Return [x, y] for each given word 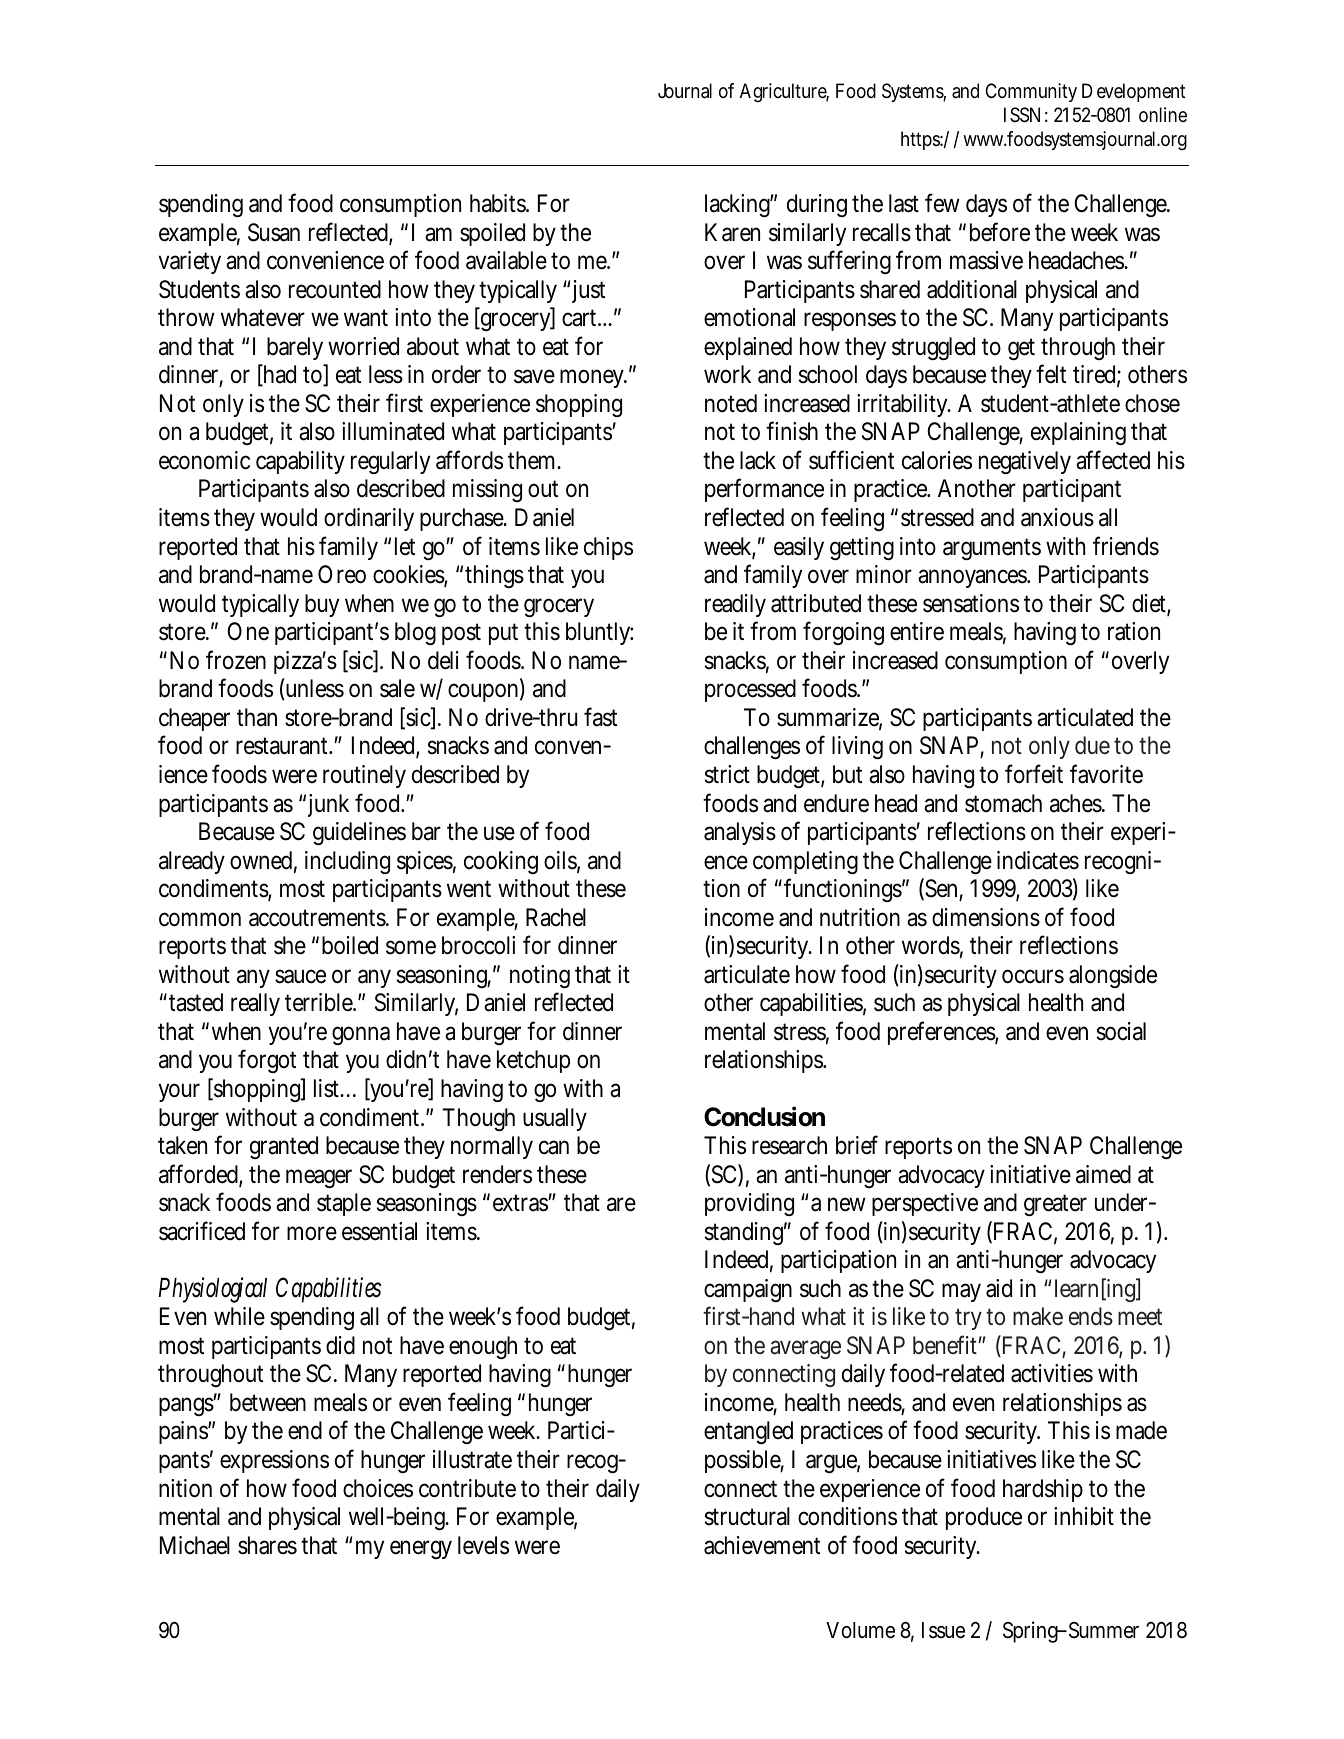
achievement [762, 1545]
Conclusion [764, 1116]
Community [1031, 92]
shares [267, 1545]
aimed [1103, 1174]
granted [284, 1147]
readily [735, 605]
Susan [274, 232]
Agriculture [784, 93]
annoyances [974, 578]
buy [322, 605]
